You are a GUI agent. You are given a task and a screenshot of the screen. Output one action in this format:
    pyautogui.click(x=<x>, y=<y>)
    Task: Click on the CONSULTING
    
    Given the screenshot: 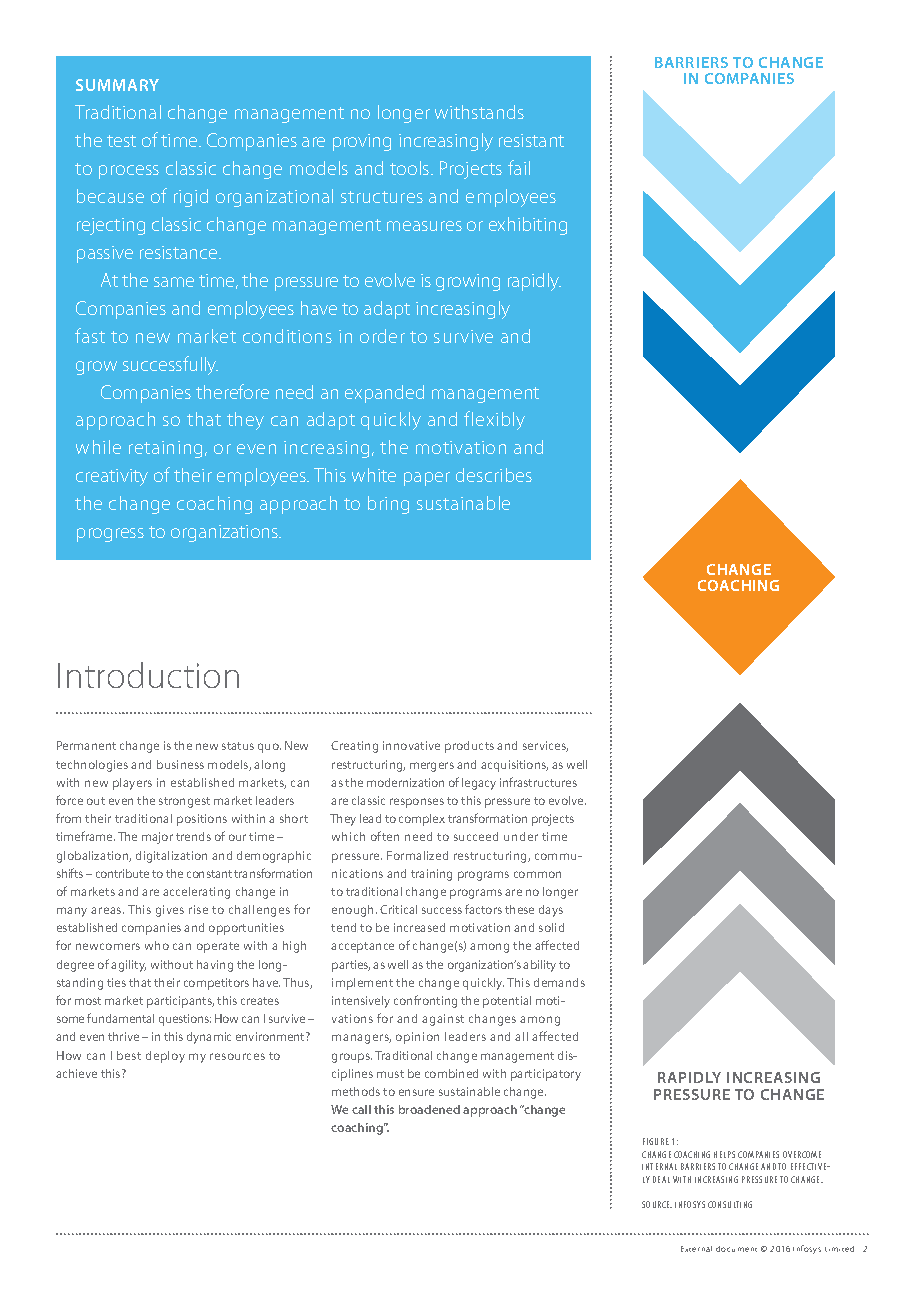 What is the action you would take?
    pyautogui.click(x=730, y=1204)
